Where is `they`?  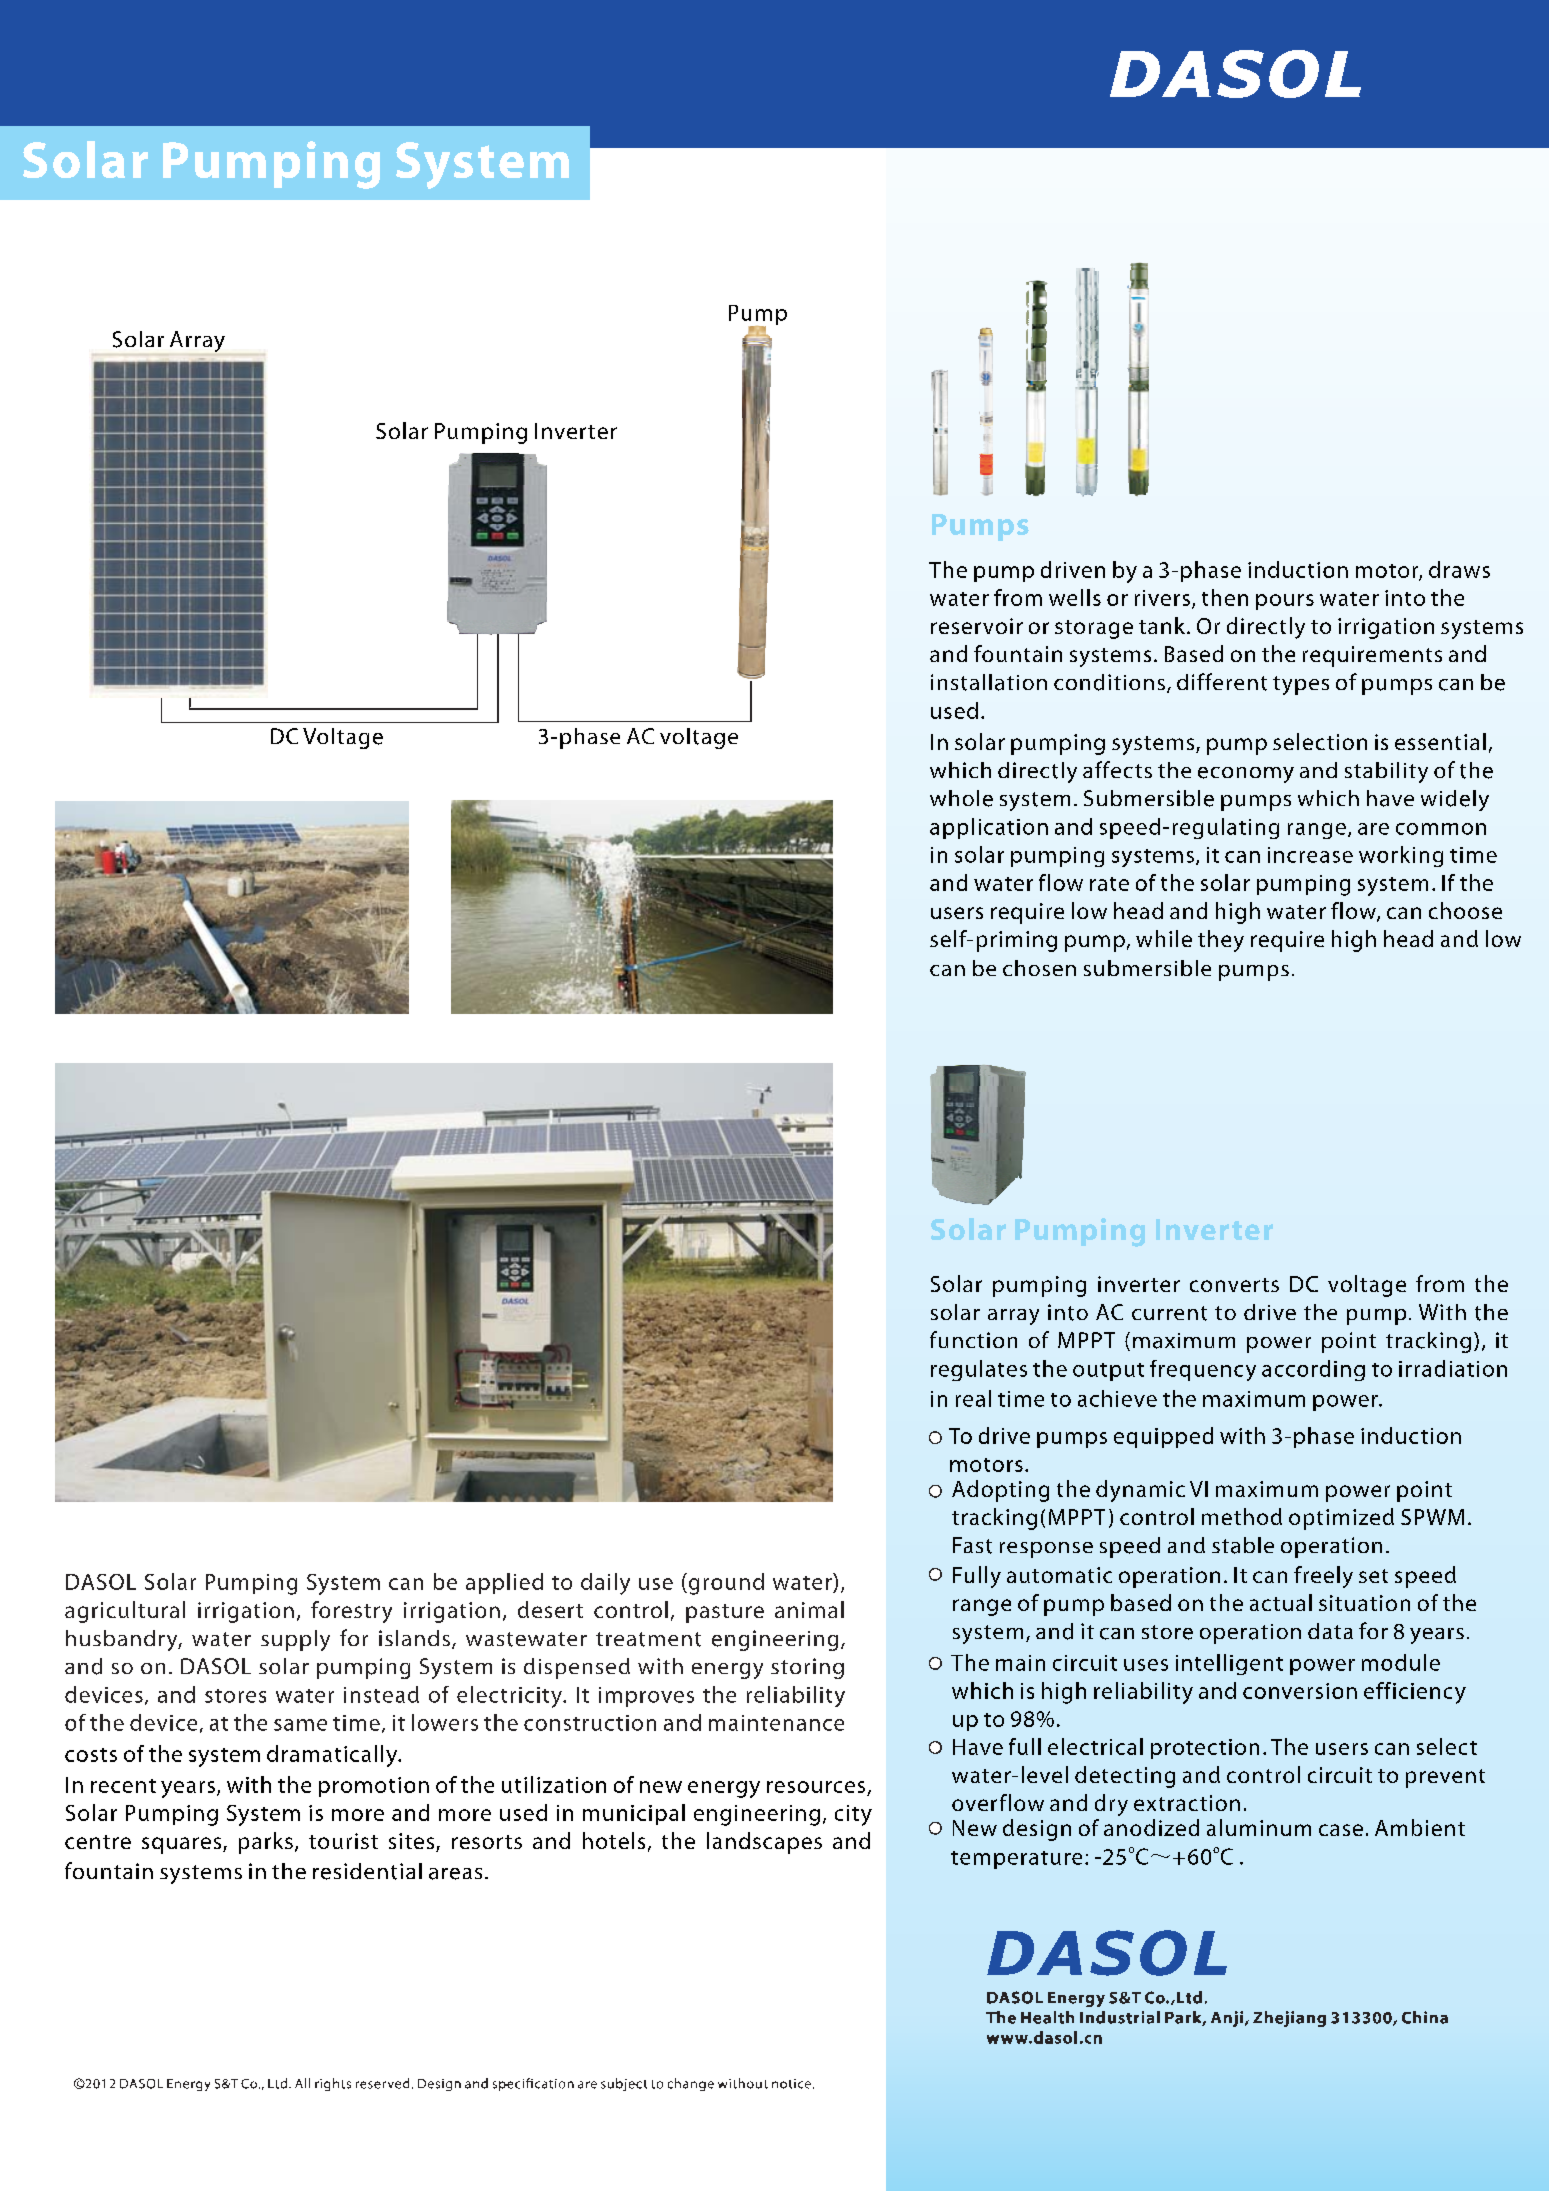
they is located at coordinates (1221, 941).
